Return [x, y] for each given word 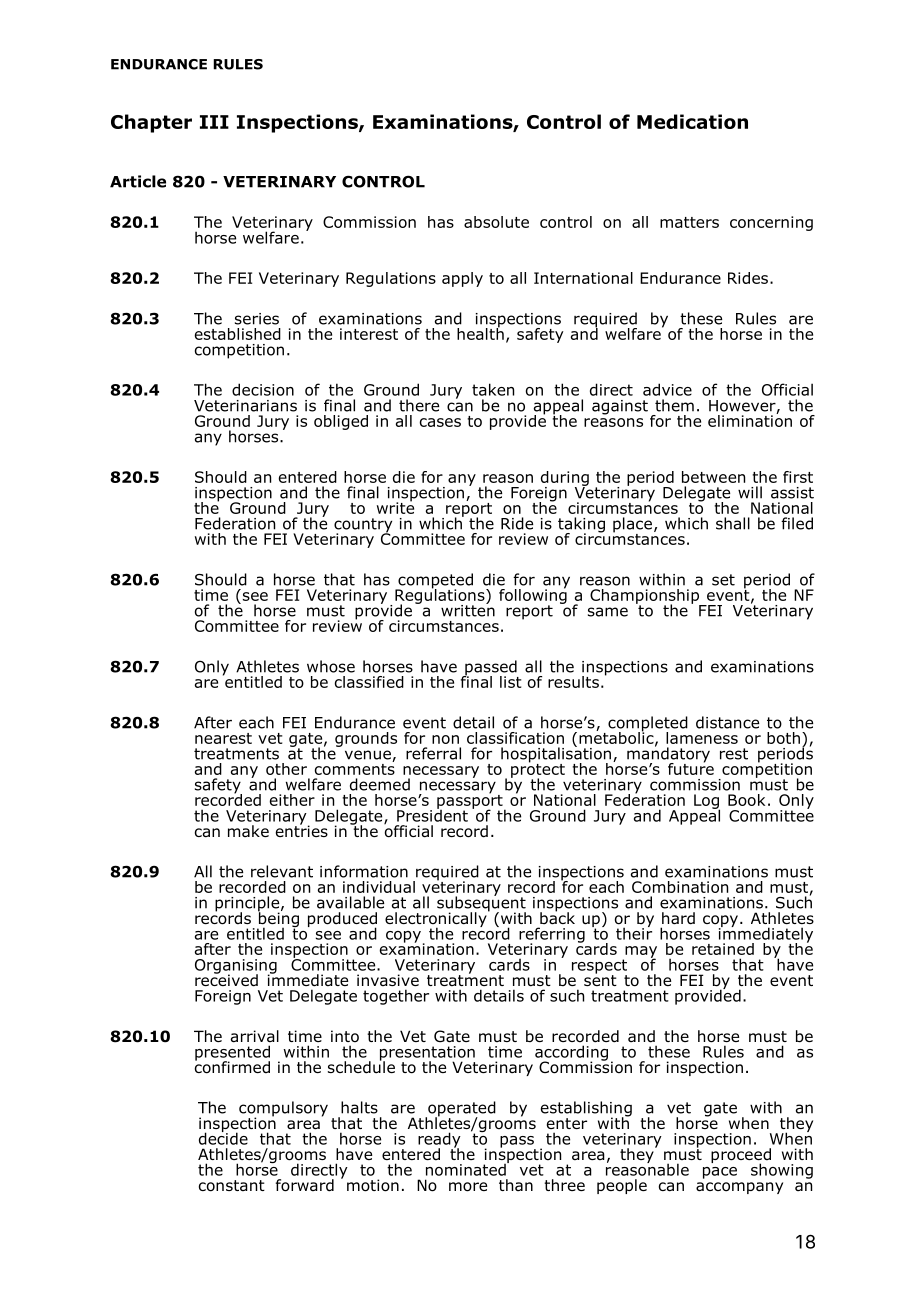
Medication [692, 121]
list [510, 682]
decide [223, 1137]
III [214, 122]
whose [331, 666]
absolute [496, 222]
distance [727, 722]
